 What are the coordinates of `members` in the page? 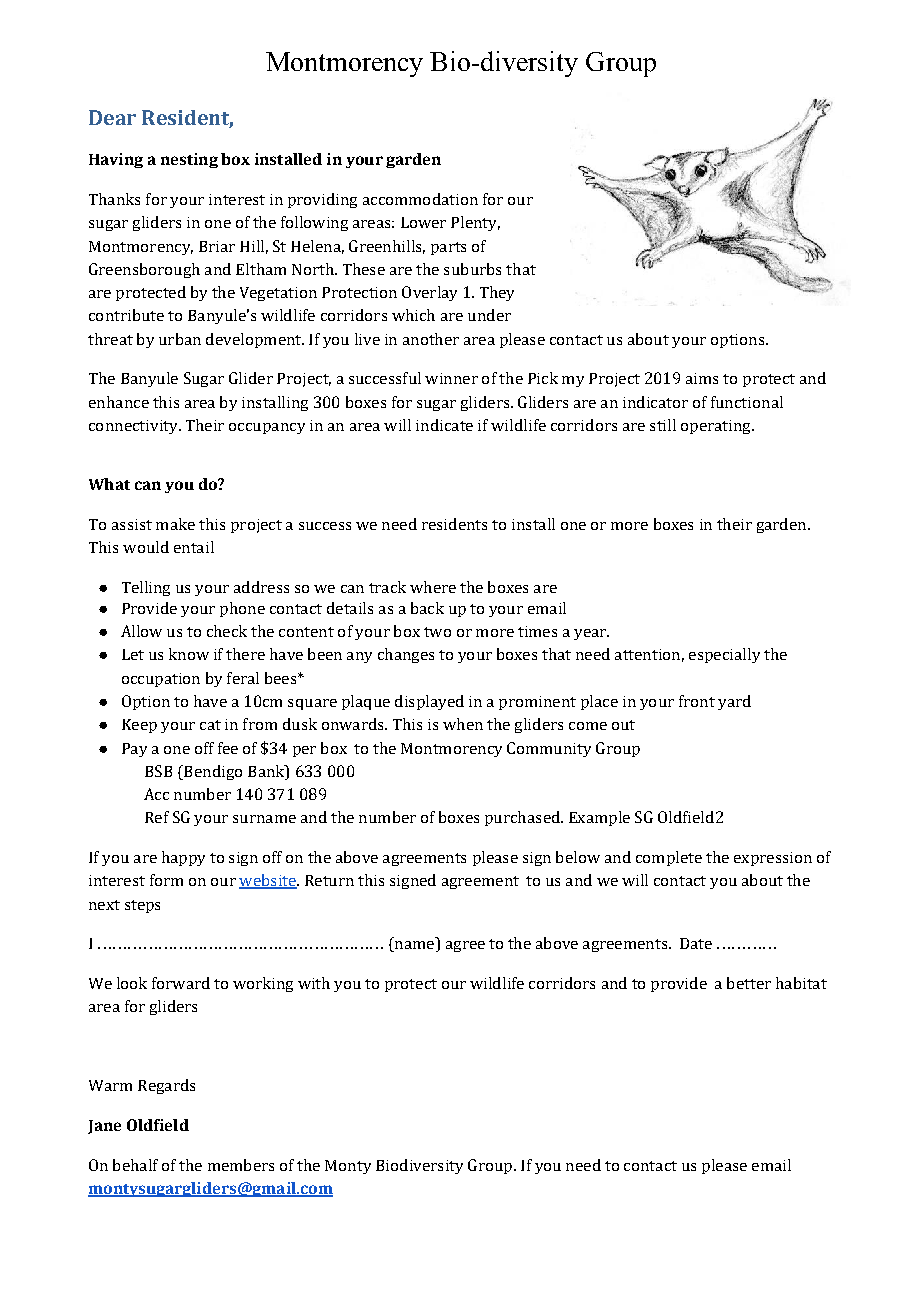 It's located at (241, 1165).
